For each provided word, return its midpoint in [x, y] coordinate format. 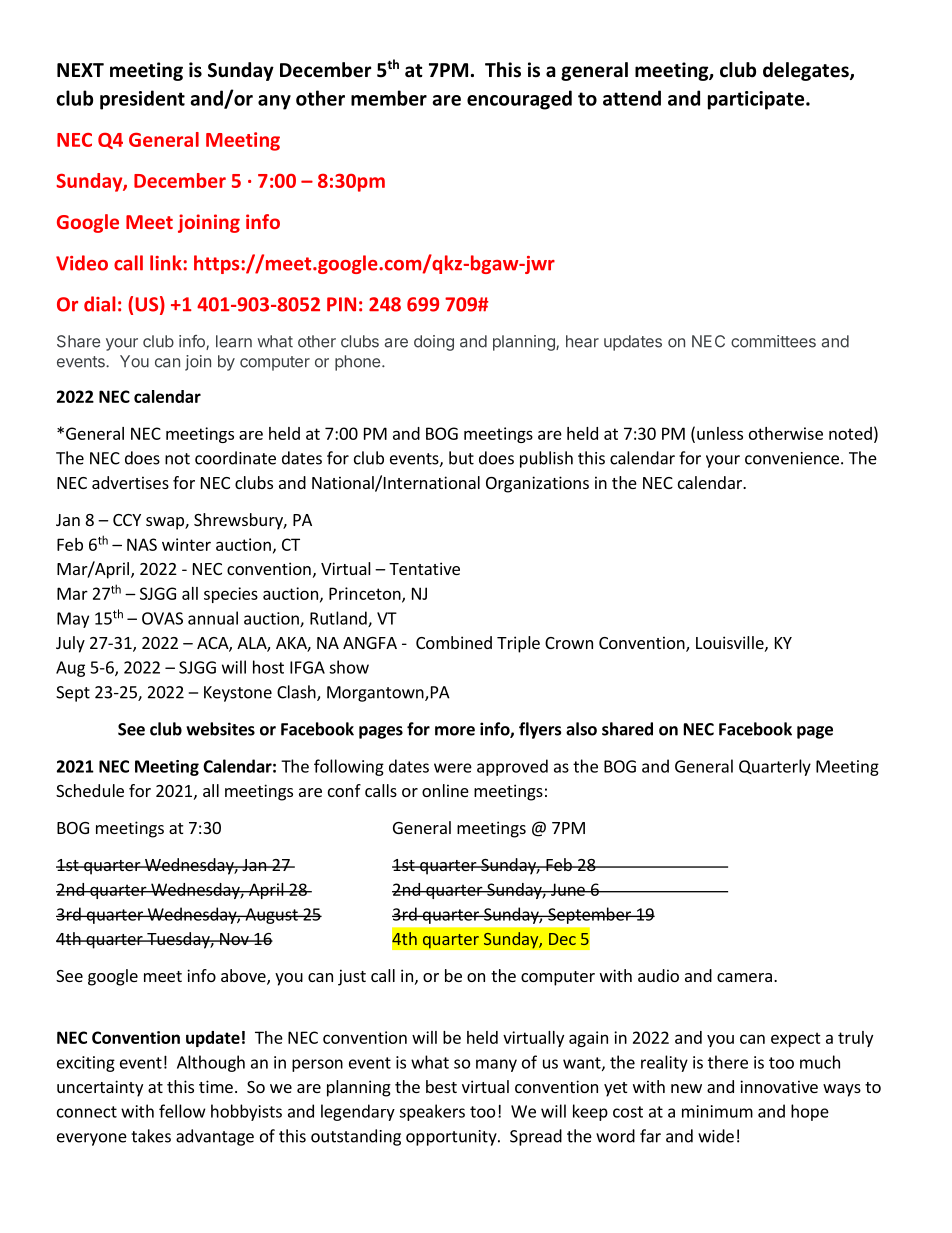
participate [757, 100]
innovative [779, 1086]
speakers [432, 1112]
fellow [182, 1111]
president [142, 100]
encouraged [519, 100]
